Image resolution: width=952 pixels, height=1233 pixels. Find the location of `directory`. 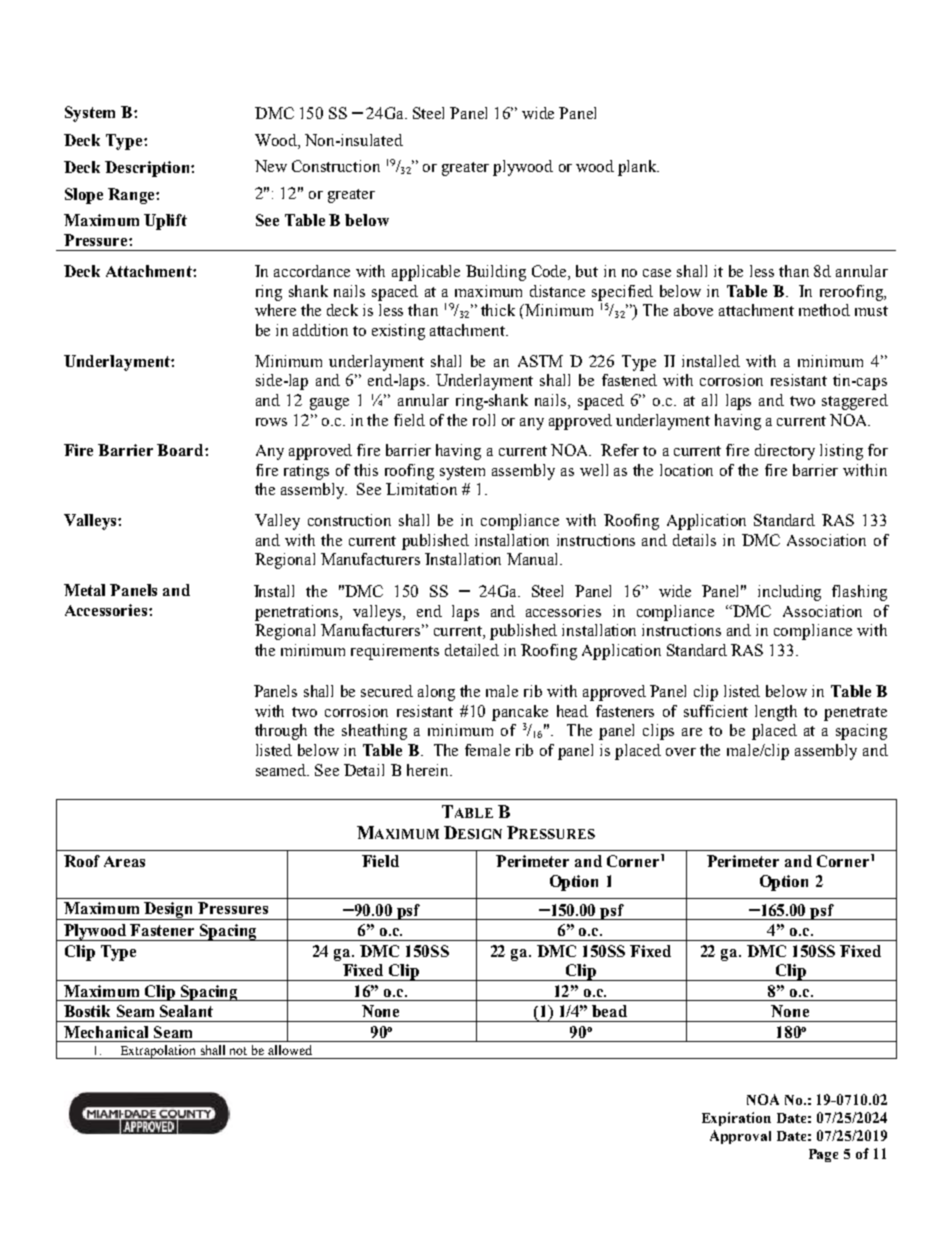

directory is located at coordinates (785, 452).
